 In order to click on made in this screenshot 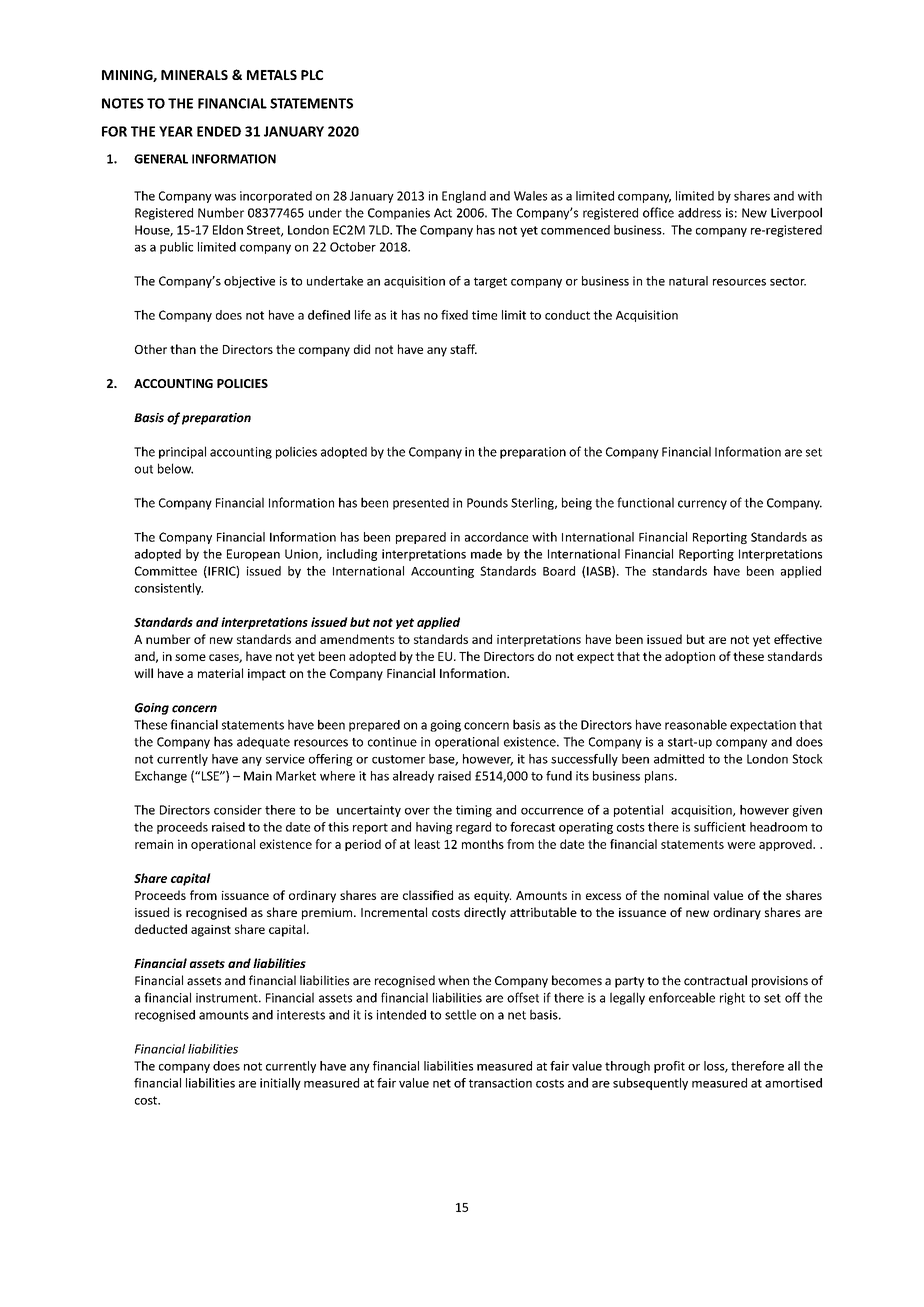, I will do `click(486, 554)`.
